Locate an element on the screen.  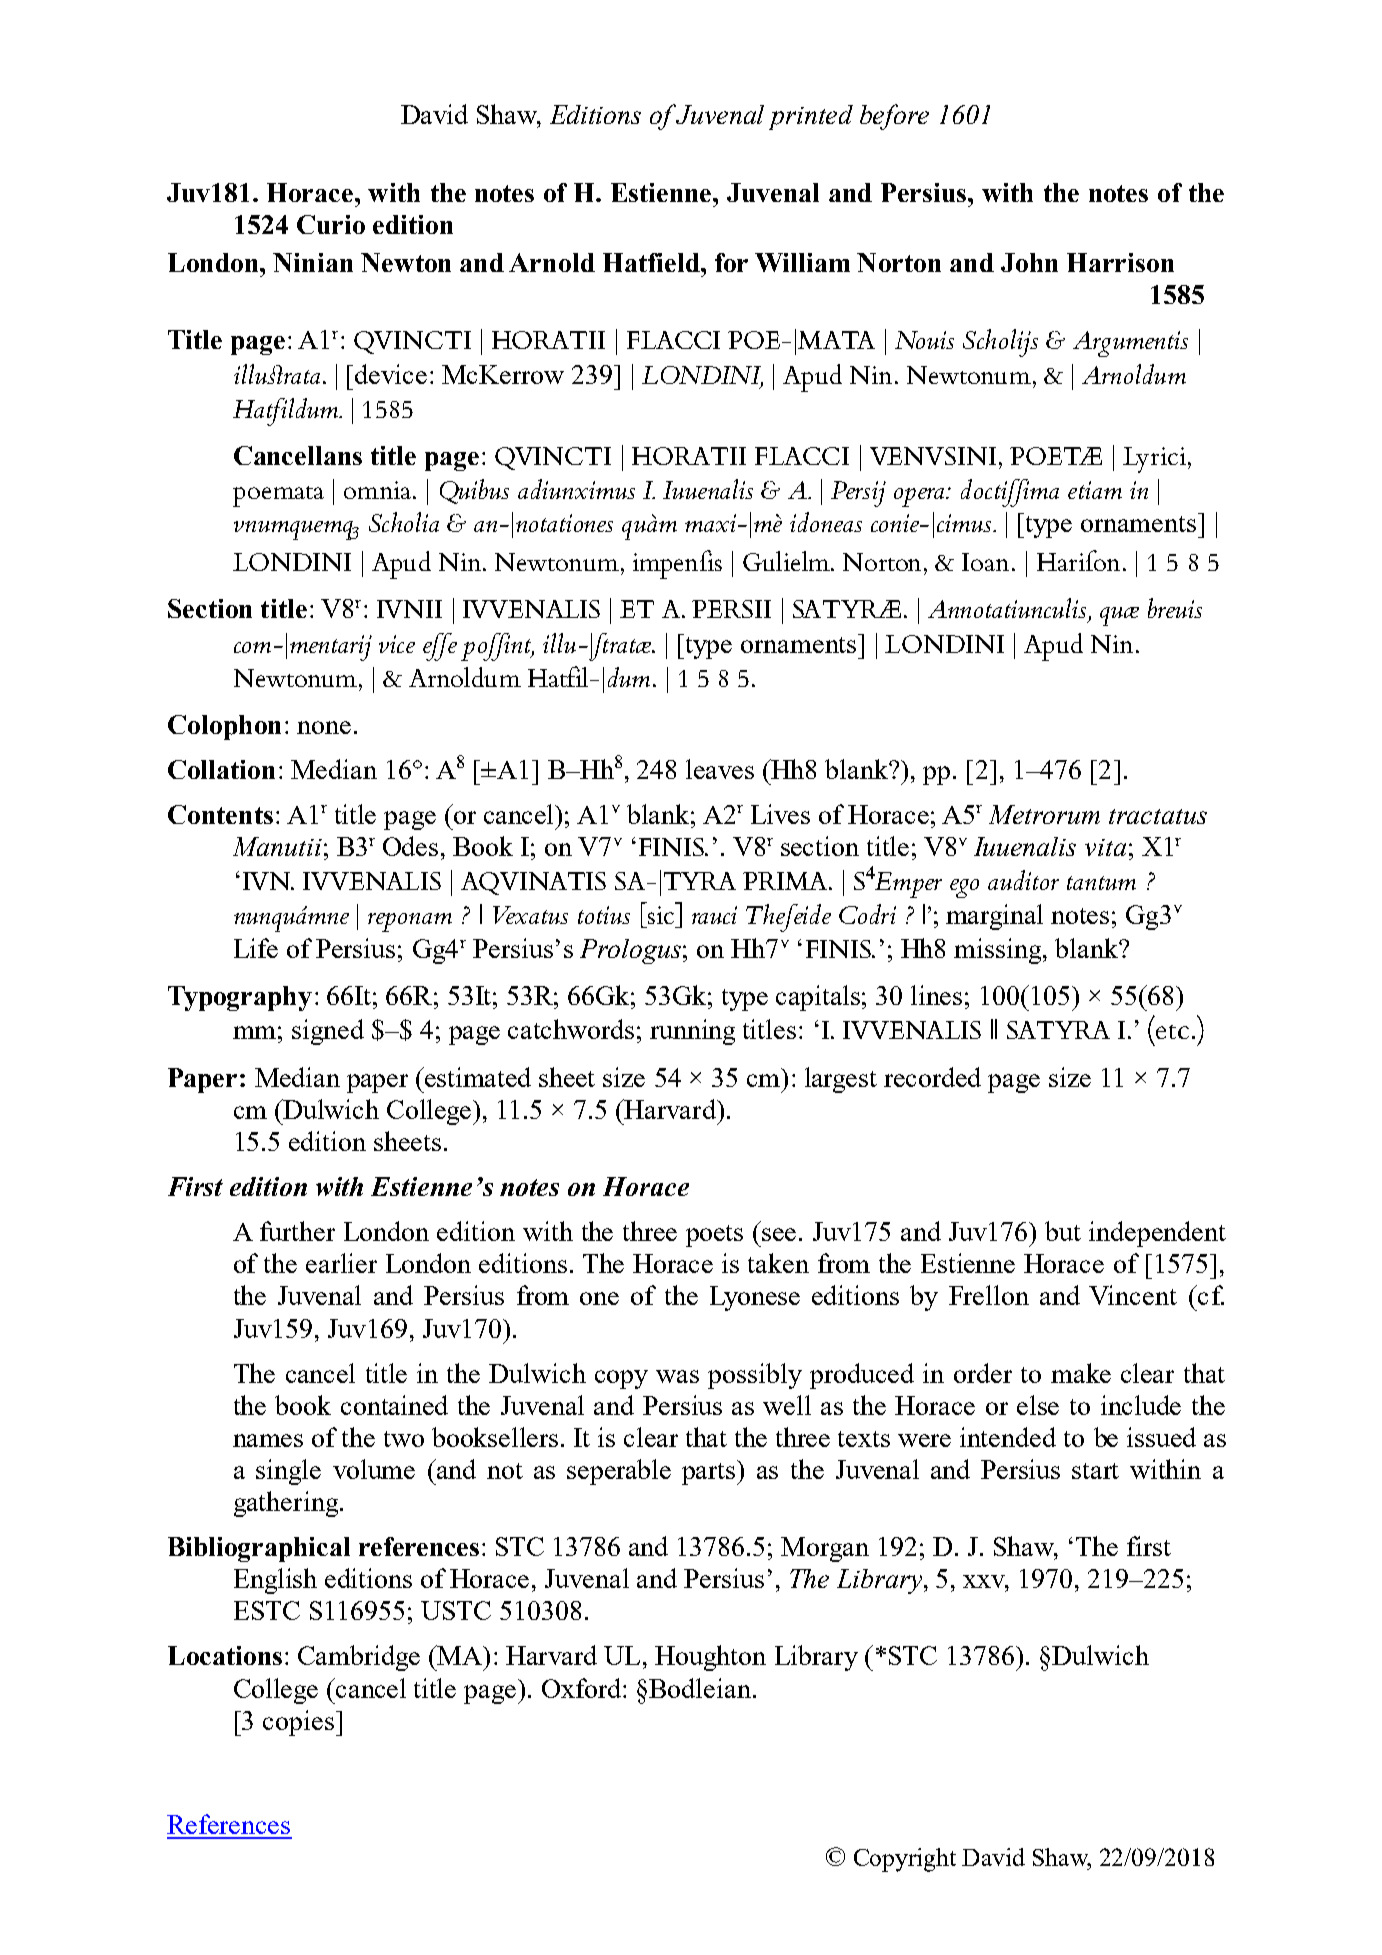
John is located at coordinates (1029, 262).
